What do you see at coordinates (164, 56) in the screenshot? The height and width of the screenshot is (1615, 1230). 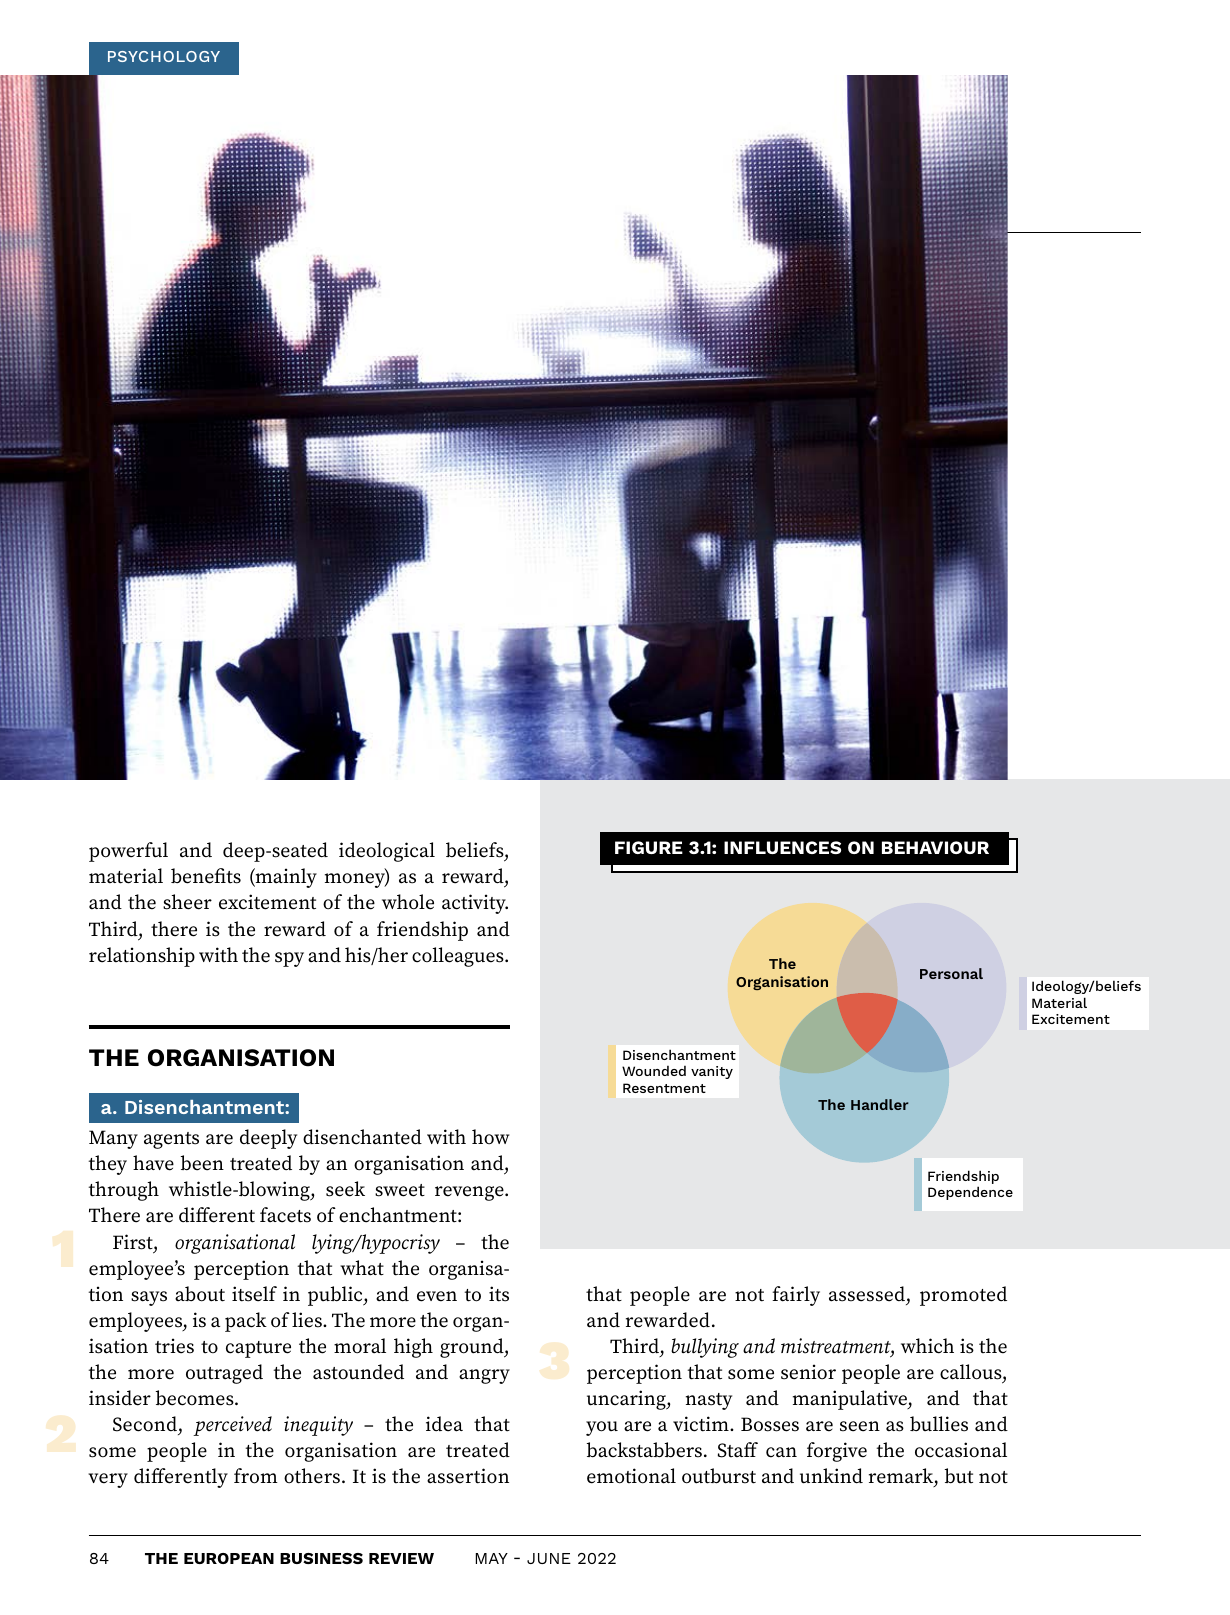 I see `PSYCHOLOGY` at bounding box center [164, 56].
